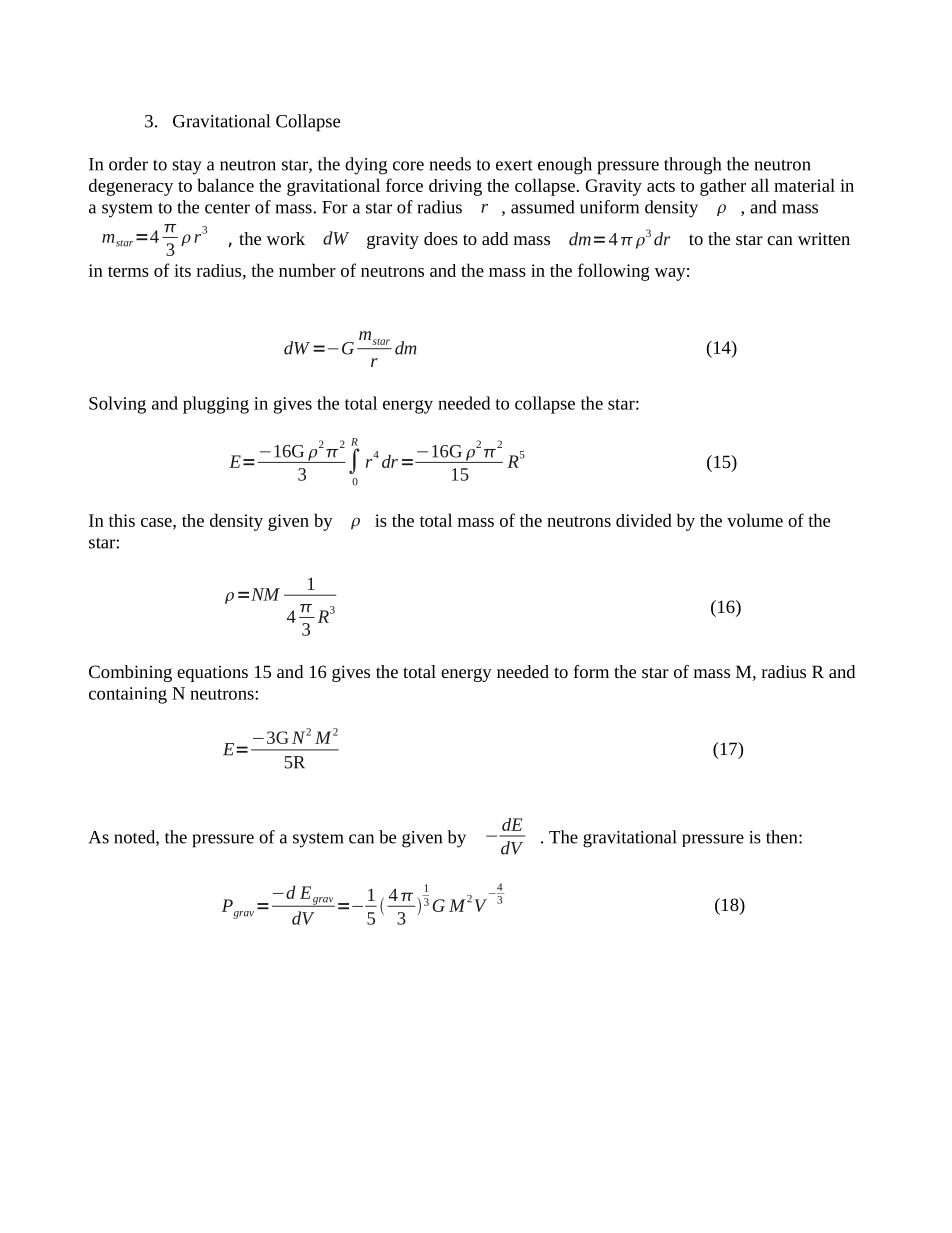 The height and width of the page is (1233, 952). Describe the element at coordinates (755, 520) in the page. I see `volume` at that location.
